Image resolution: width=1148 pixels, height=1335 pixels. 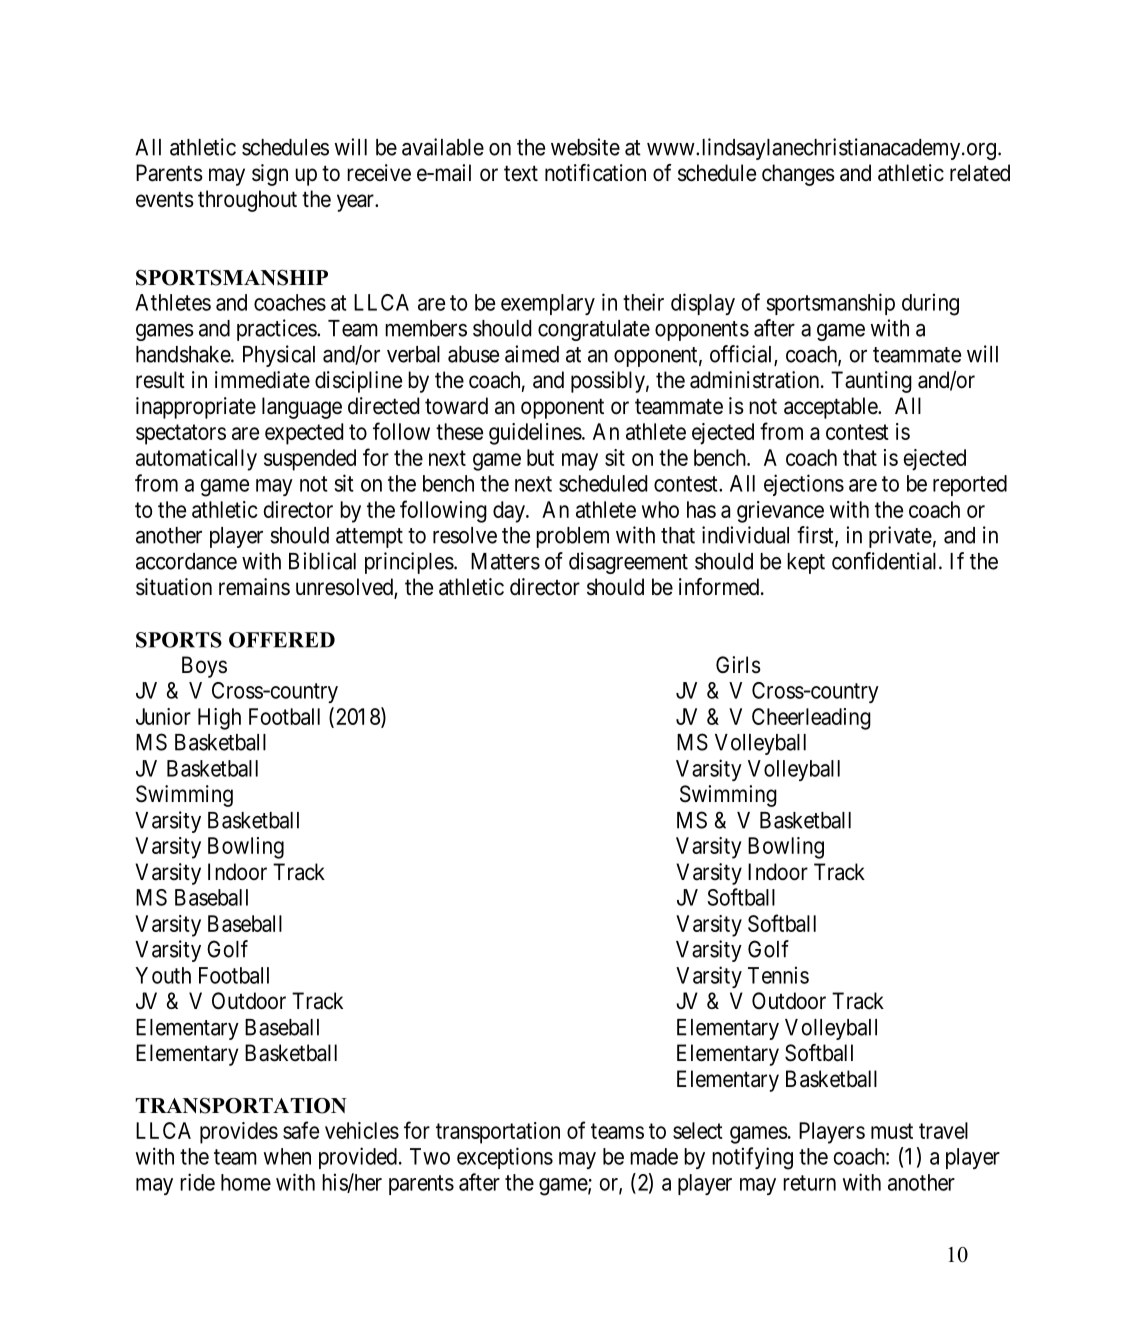 What do you see at coordinates (738, 665) in the screenshot?
I see `Girls` at bounding box center [738, 665].
